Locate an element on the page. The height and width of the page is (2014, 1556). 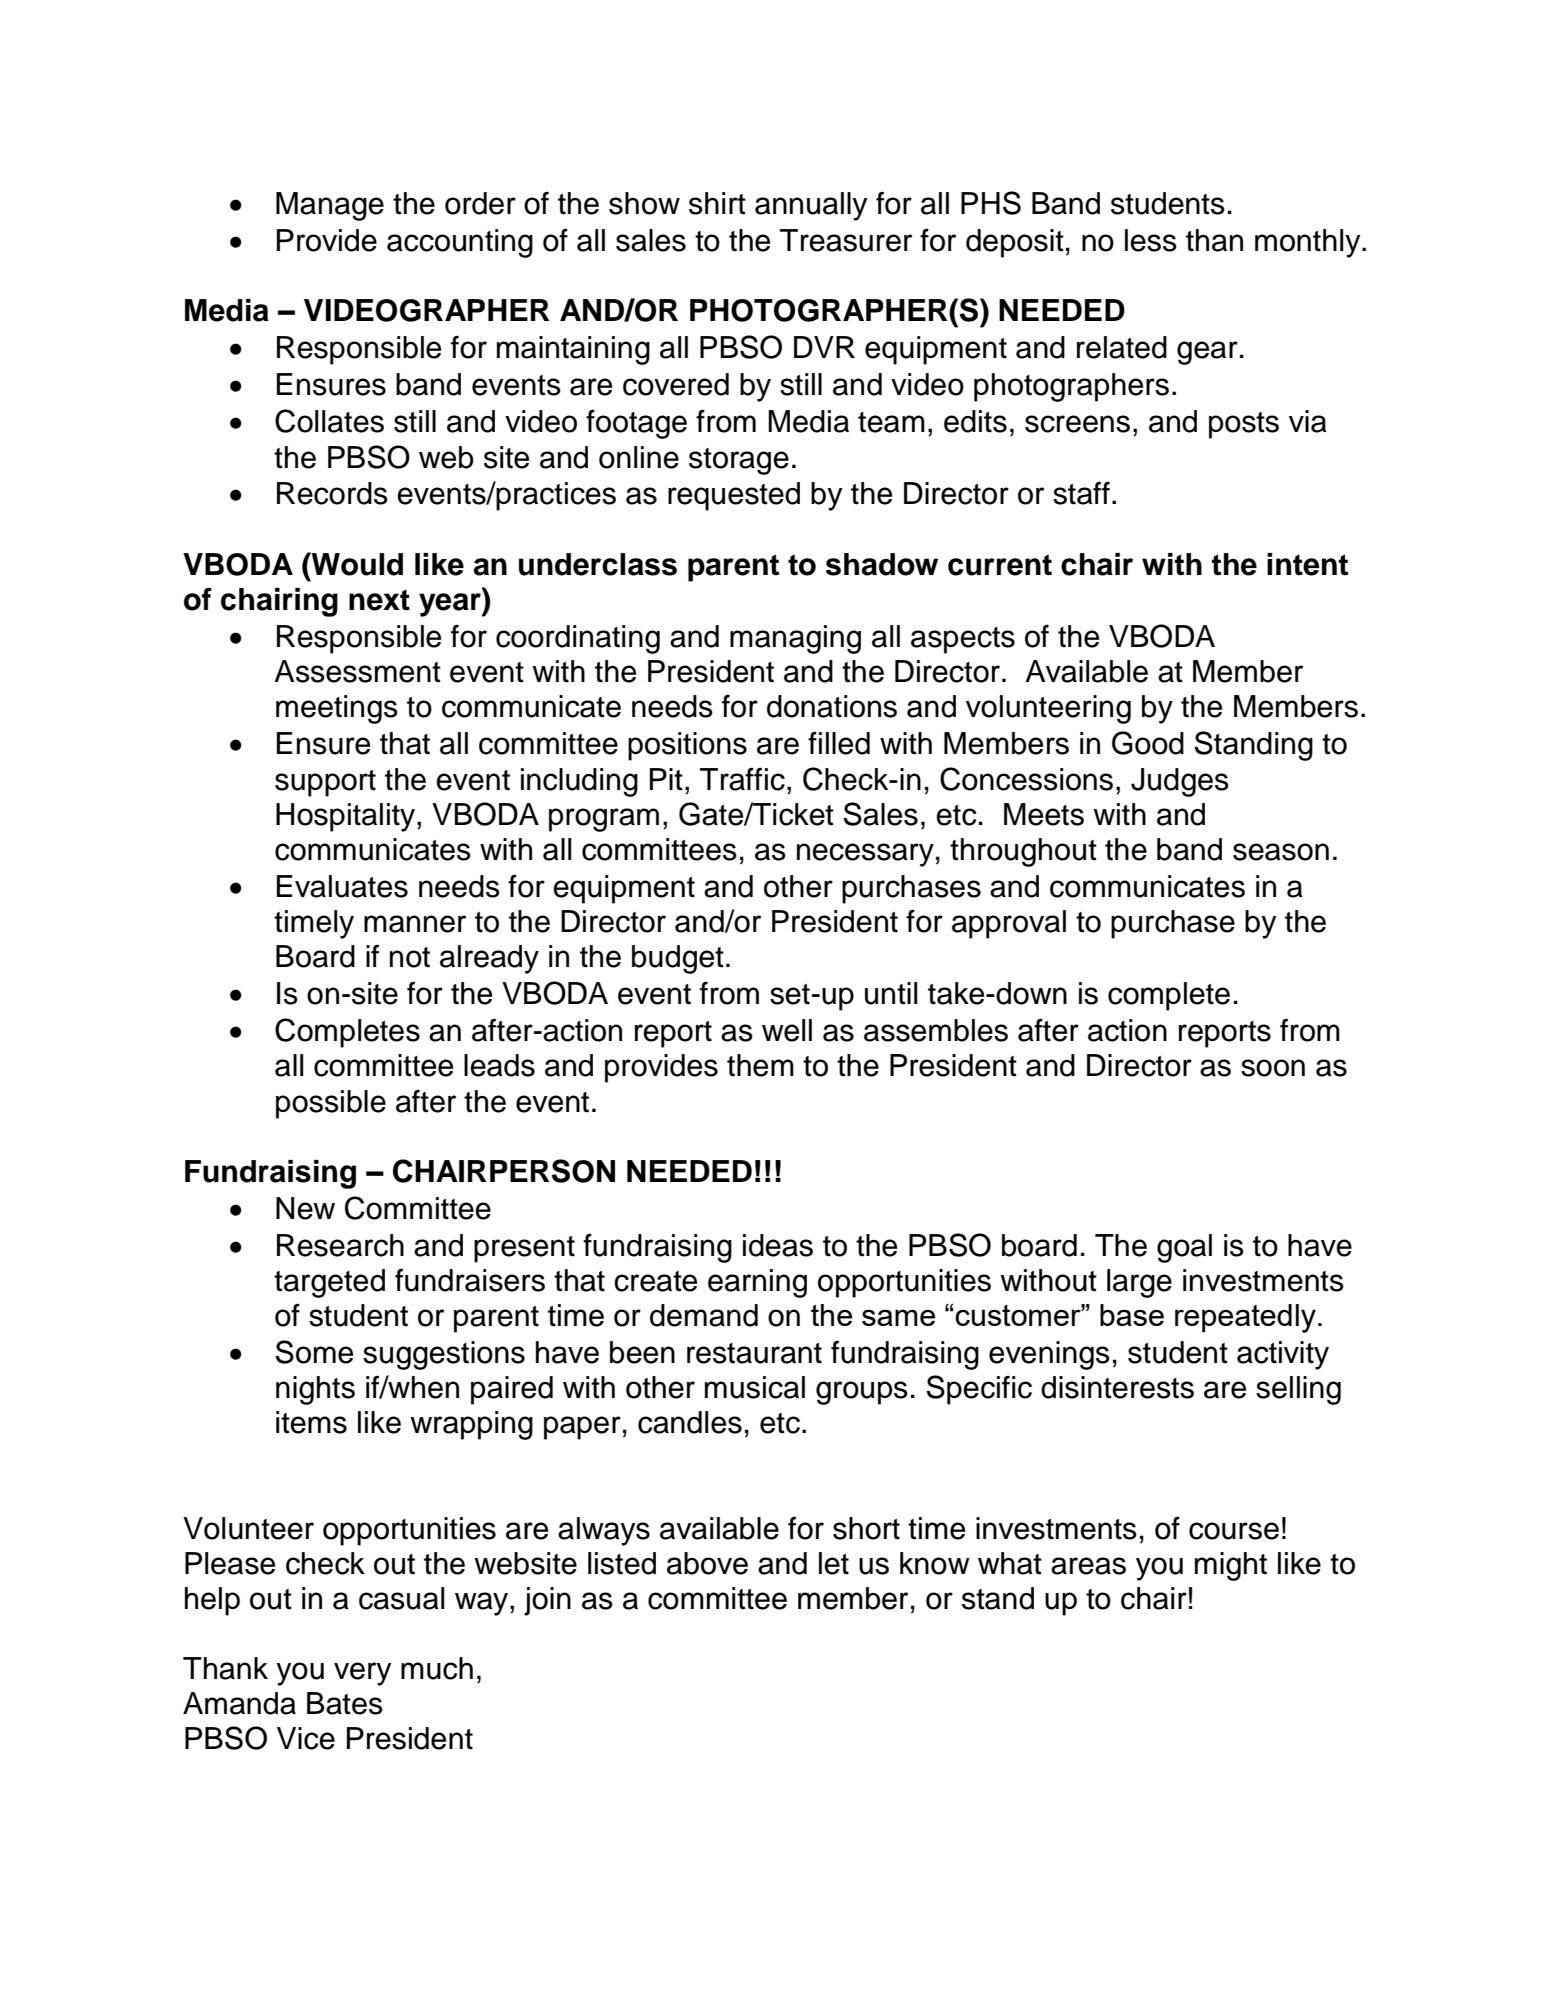
next is located at coordinates (379, 600).
